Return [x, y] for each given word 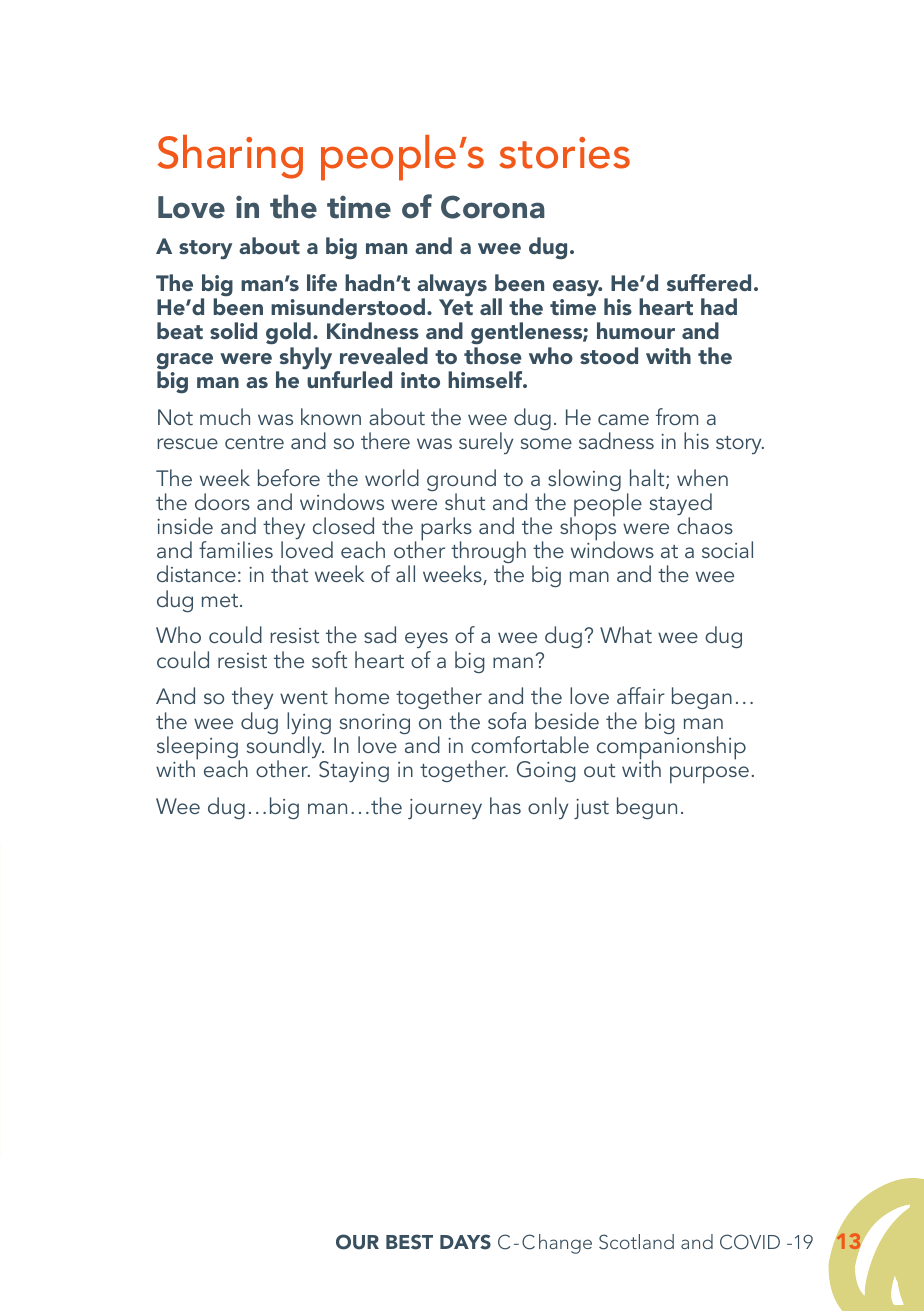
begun [647, 808]
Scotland [636, 1242]
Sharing [230, 157]
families [236, 549]
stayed [681, 505]
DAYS [465, 1242]
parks [446, 530]
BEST [409, 1242]
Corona [493, 207]
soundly [285, 748]
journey [445, 809]
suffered [709, 282]
